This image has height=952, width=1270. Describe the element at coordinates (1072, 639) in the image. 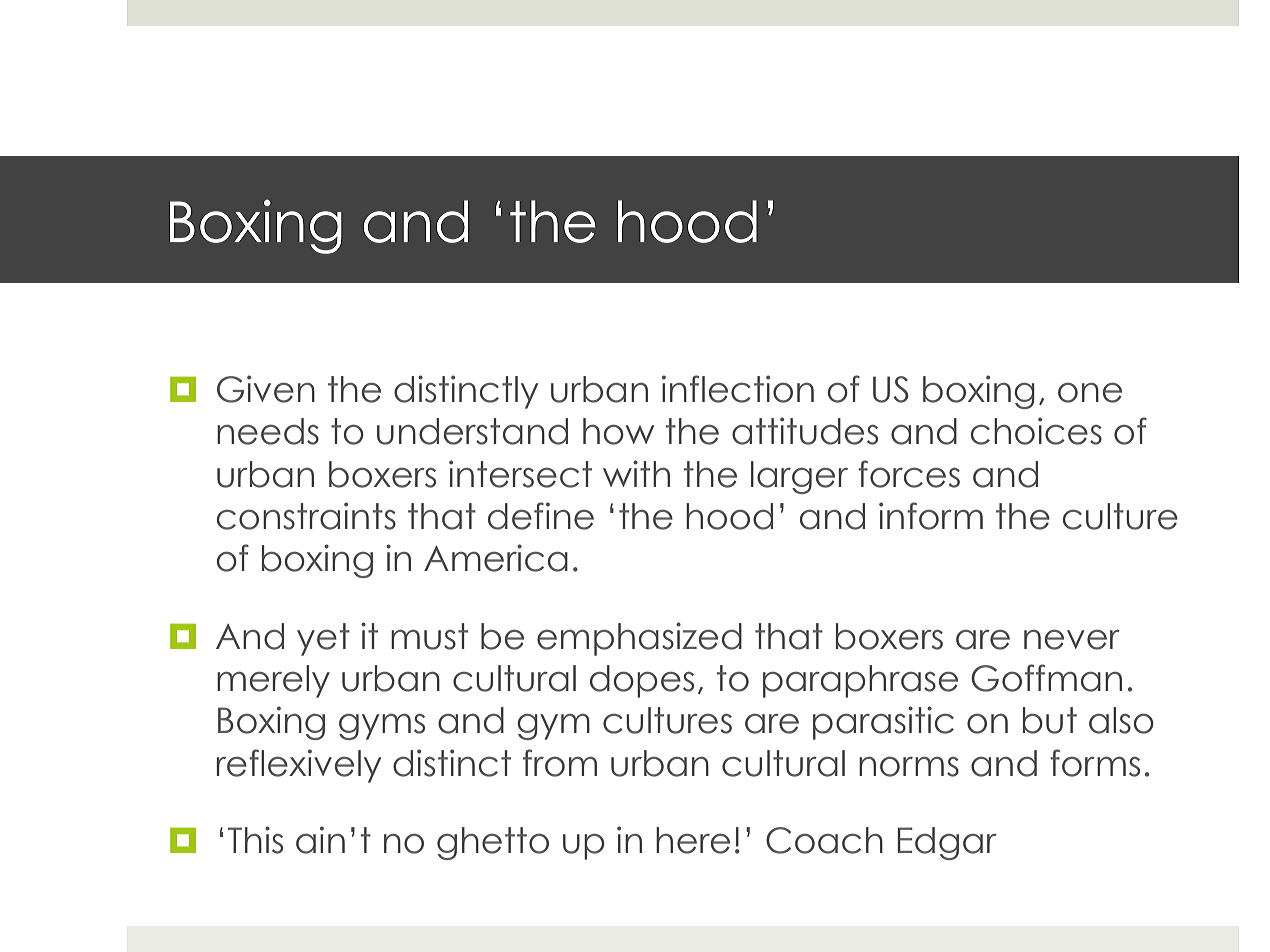

I see `never` at that location.
